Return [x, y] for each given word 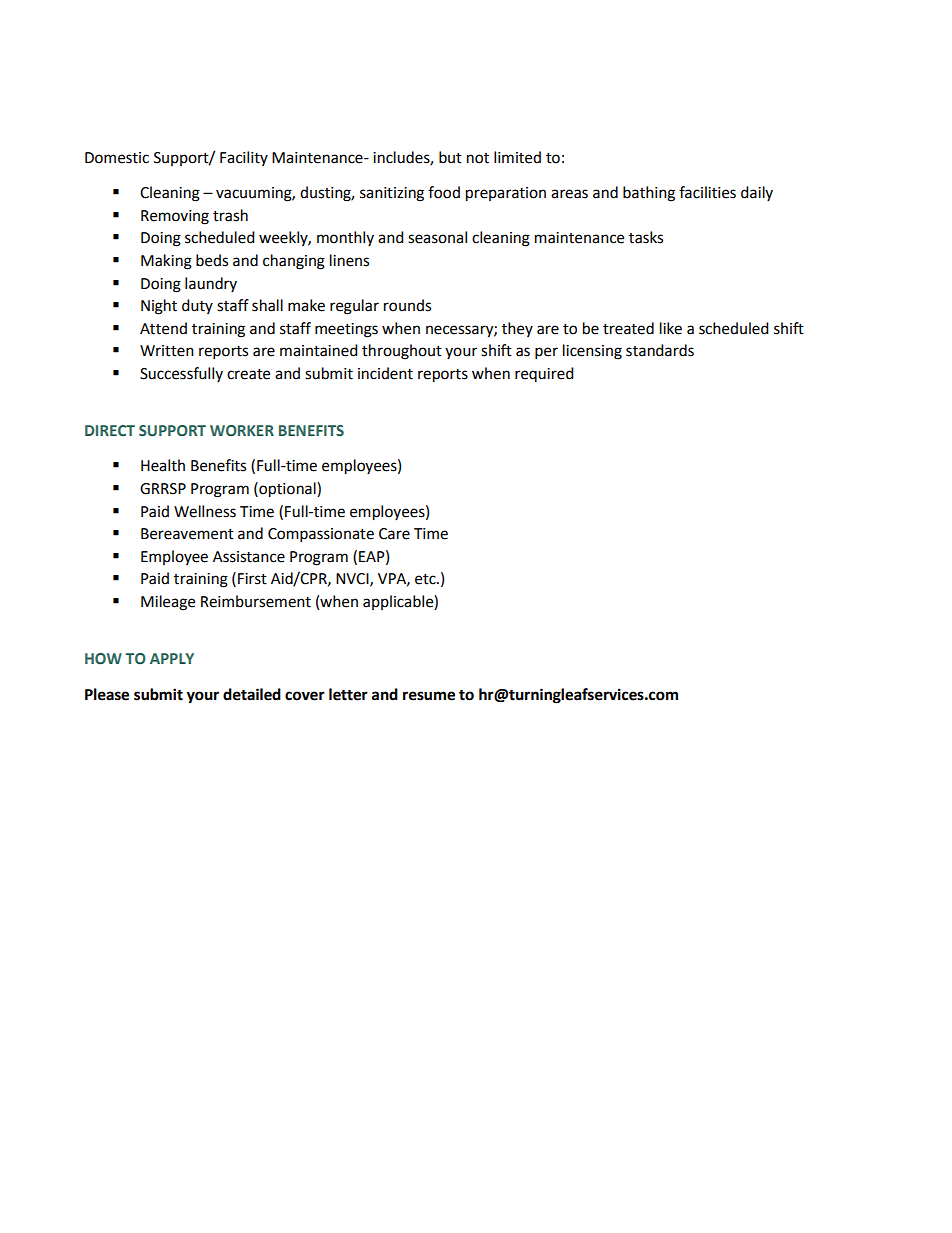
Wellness [205, 511]
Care [394, 534]
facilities [707, 192]
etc [426, 579]
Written [167, 351]
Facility [244, 158]
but [450, 157]
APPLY [172, 658]
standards [660, 350]
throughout [402, 352]
